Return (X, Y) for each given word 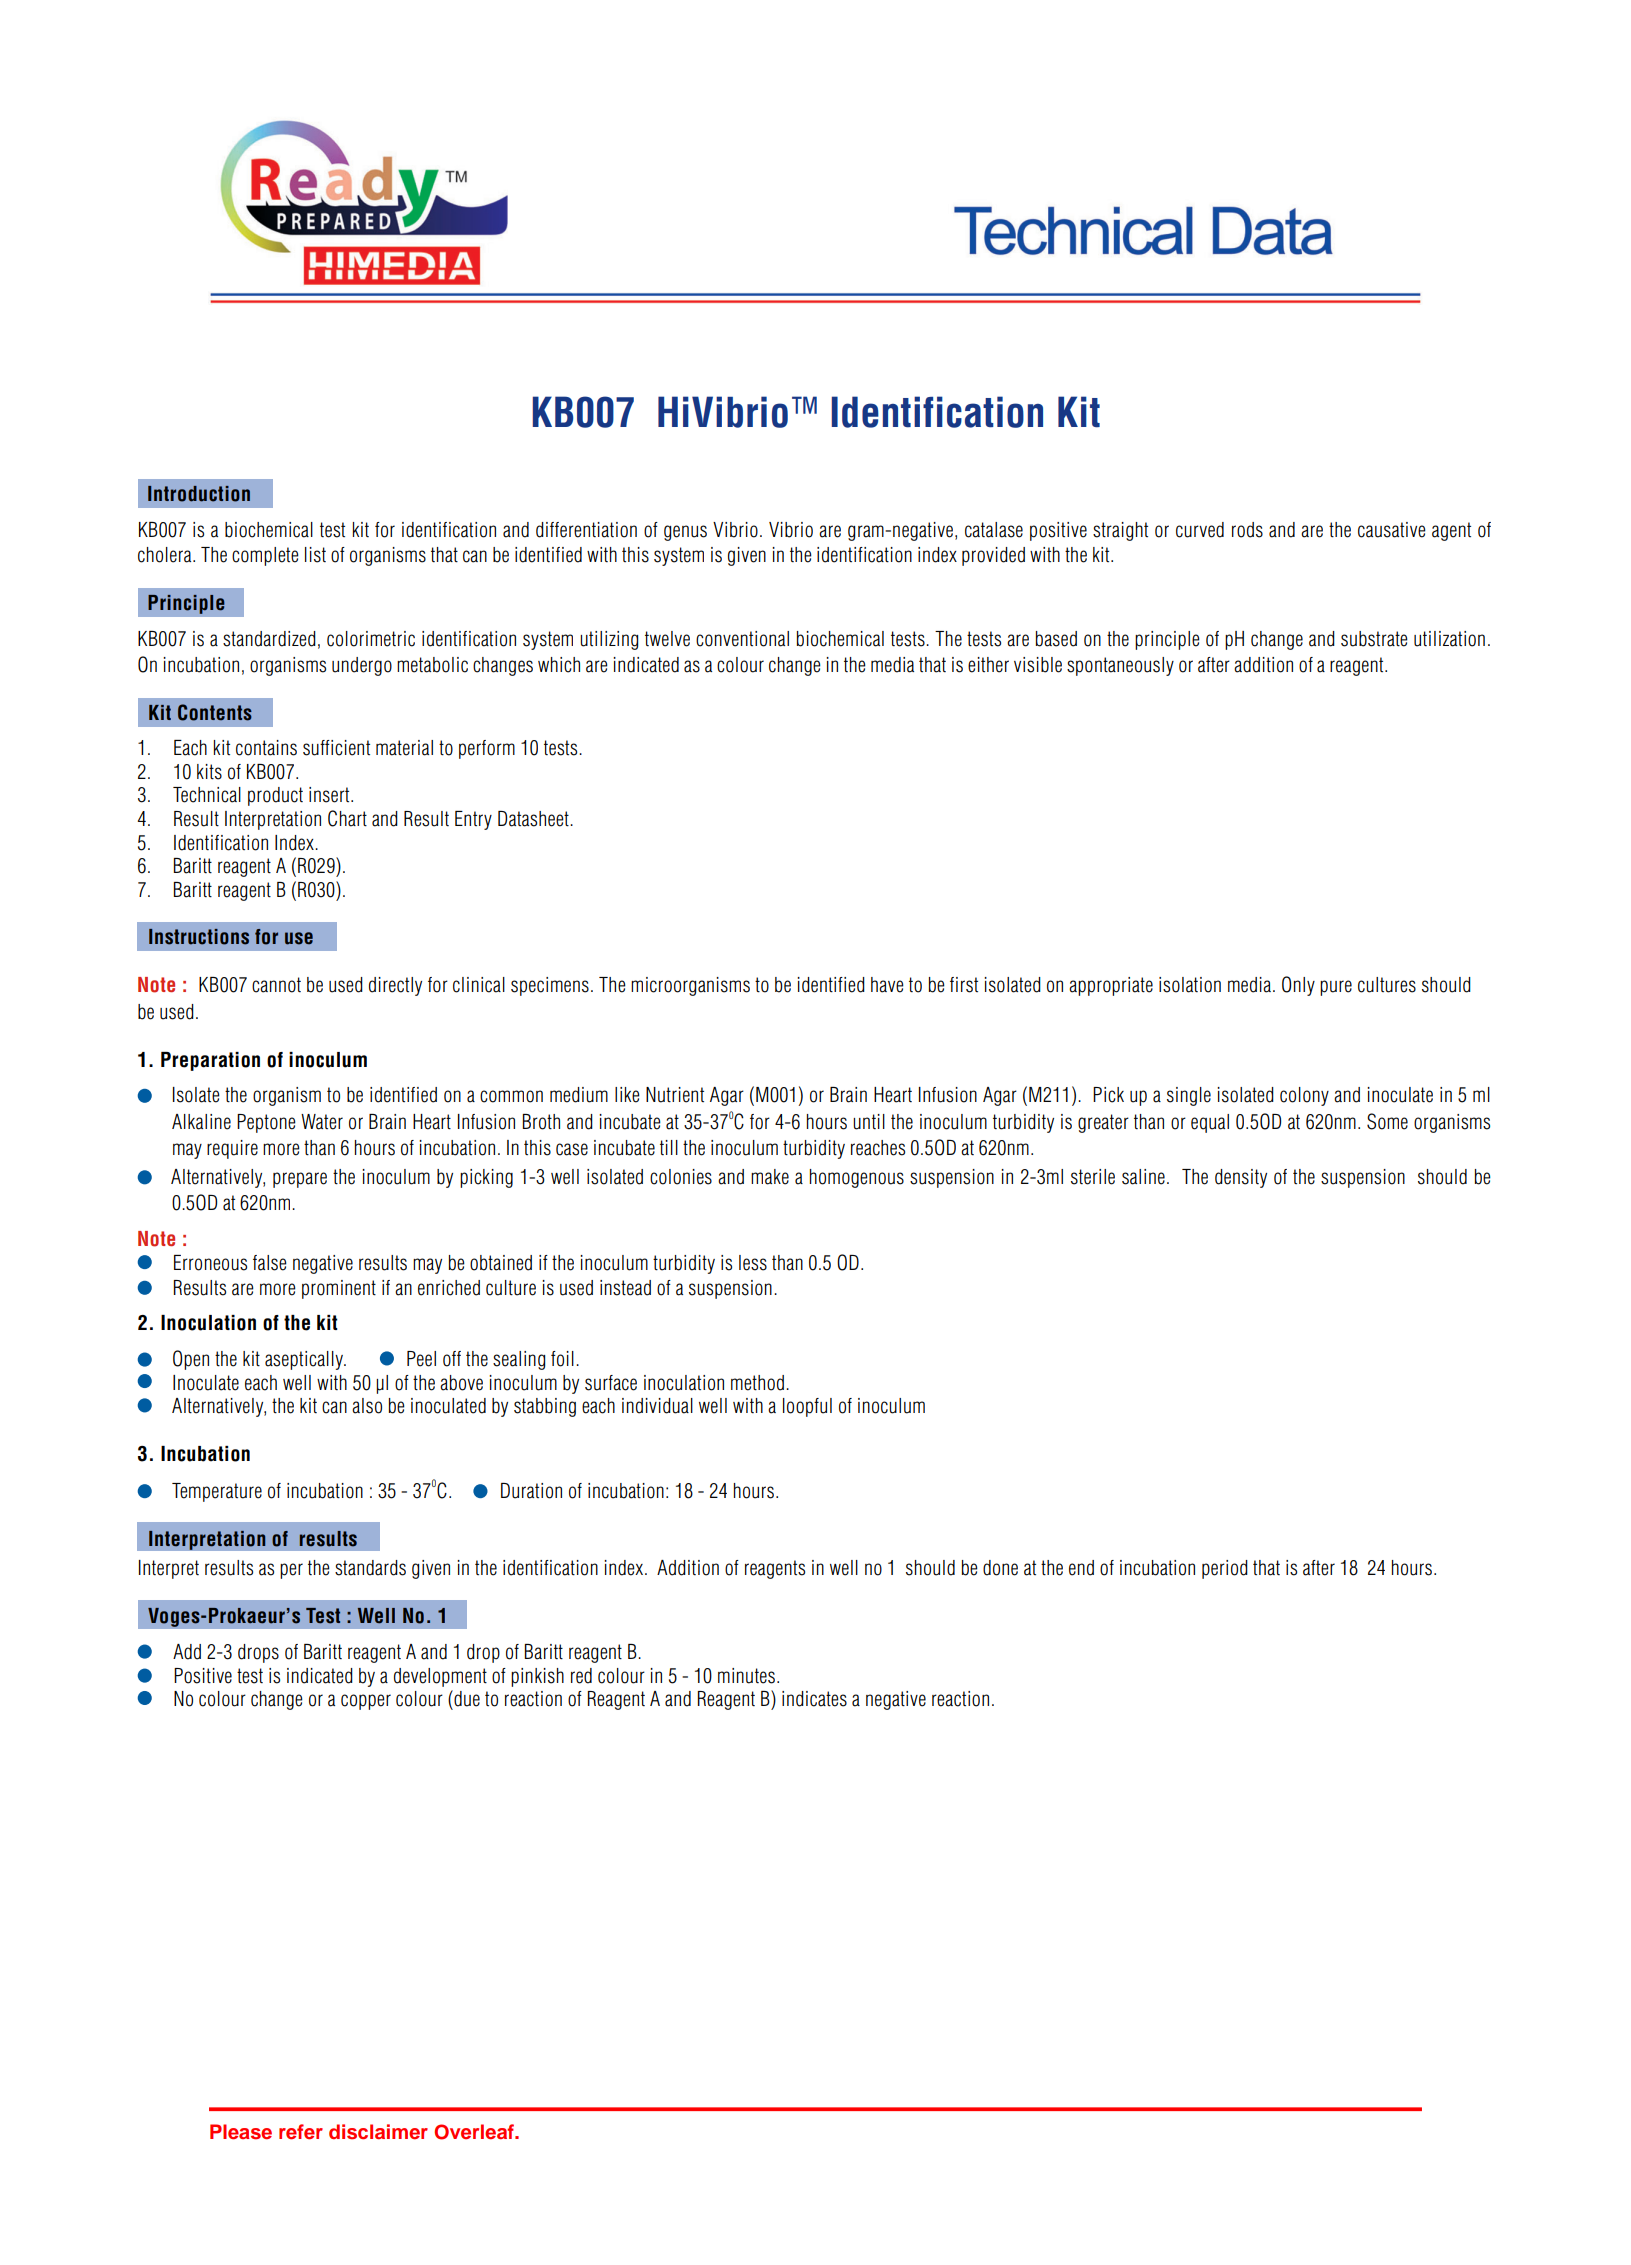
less (753, 1263)
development (440, 1677)
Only (1298, 986)
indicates (814, 1699)
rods (1247, 530)
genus (685, 533)
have (887, 985)
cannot (276, 985)
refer (301, 2132)
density (1241, 1178)
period (1225, 1569)
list (315, 555)
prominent (339, 1289)
